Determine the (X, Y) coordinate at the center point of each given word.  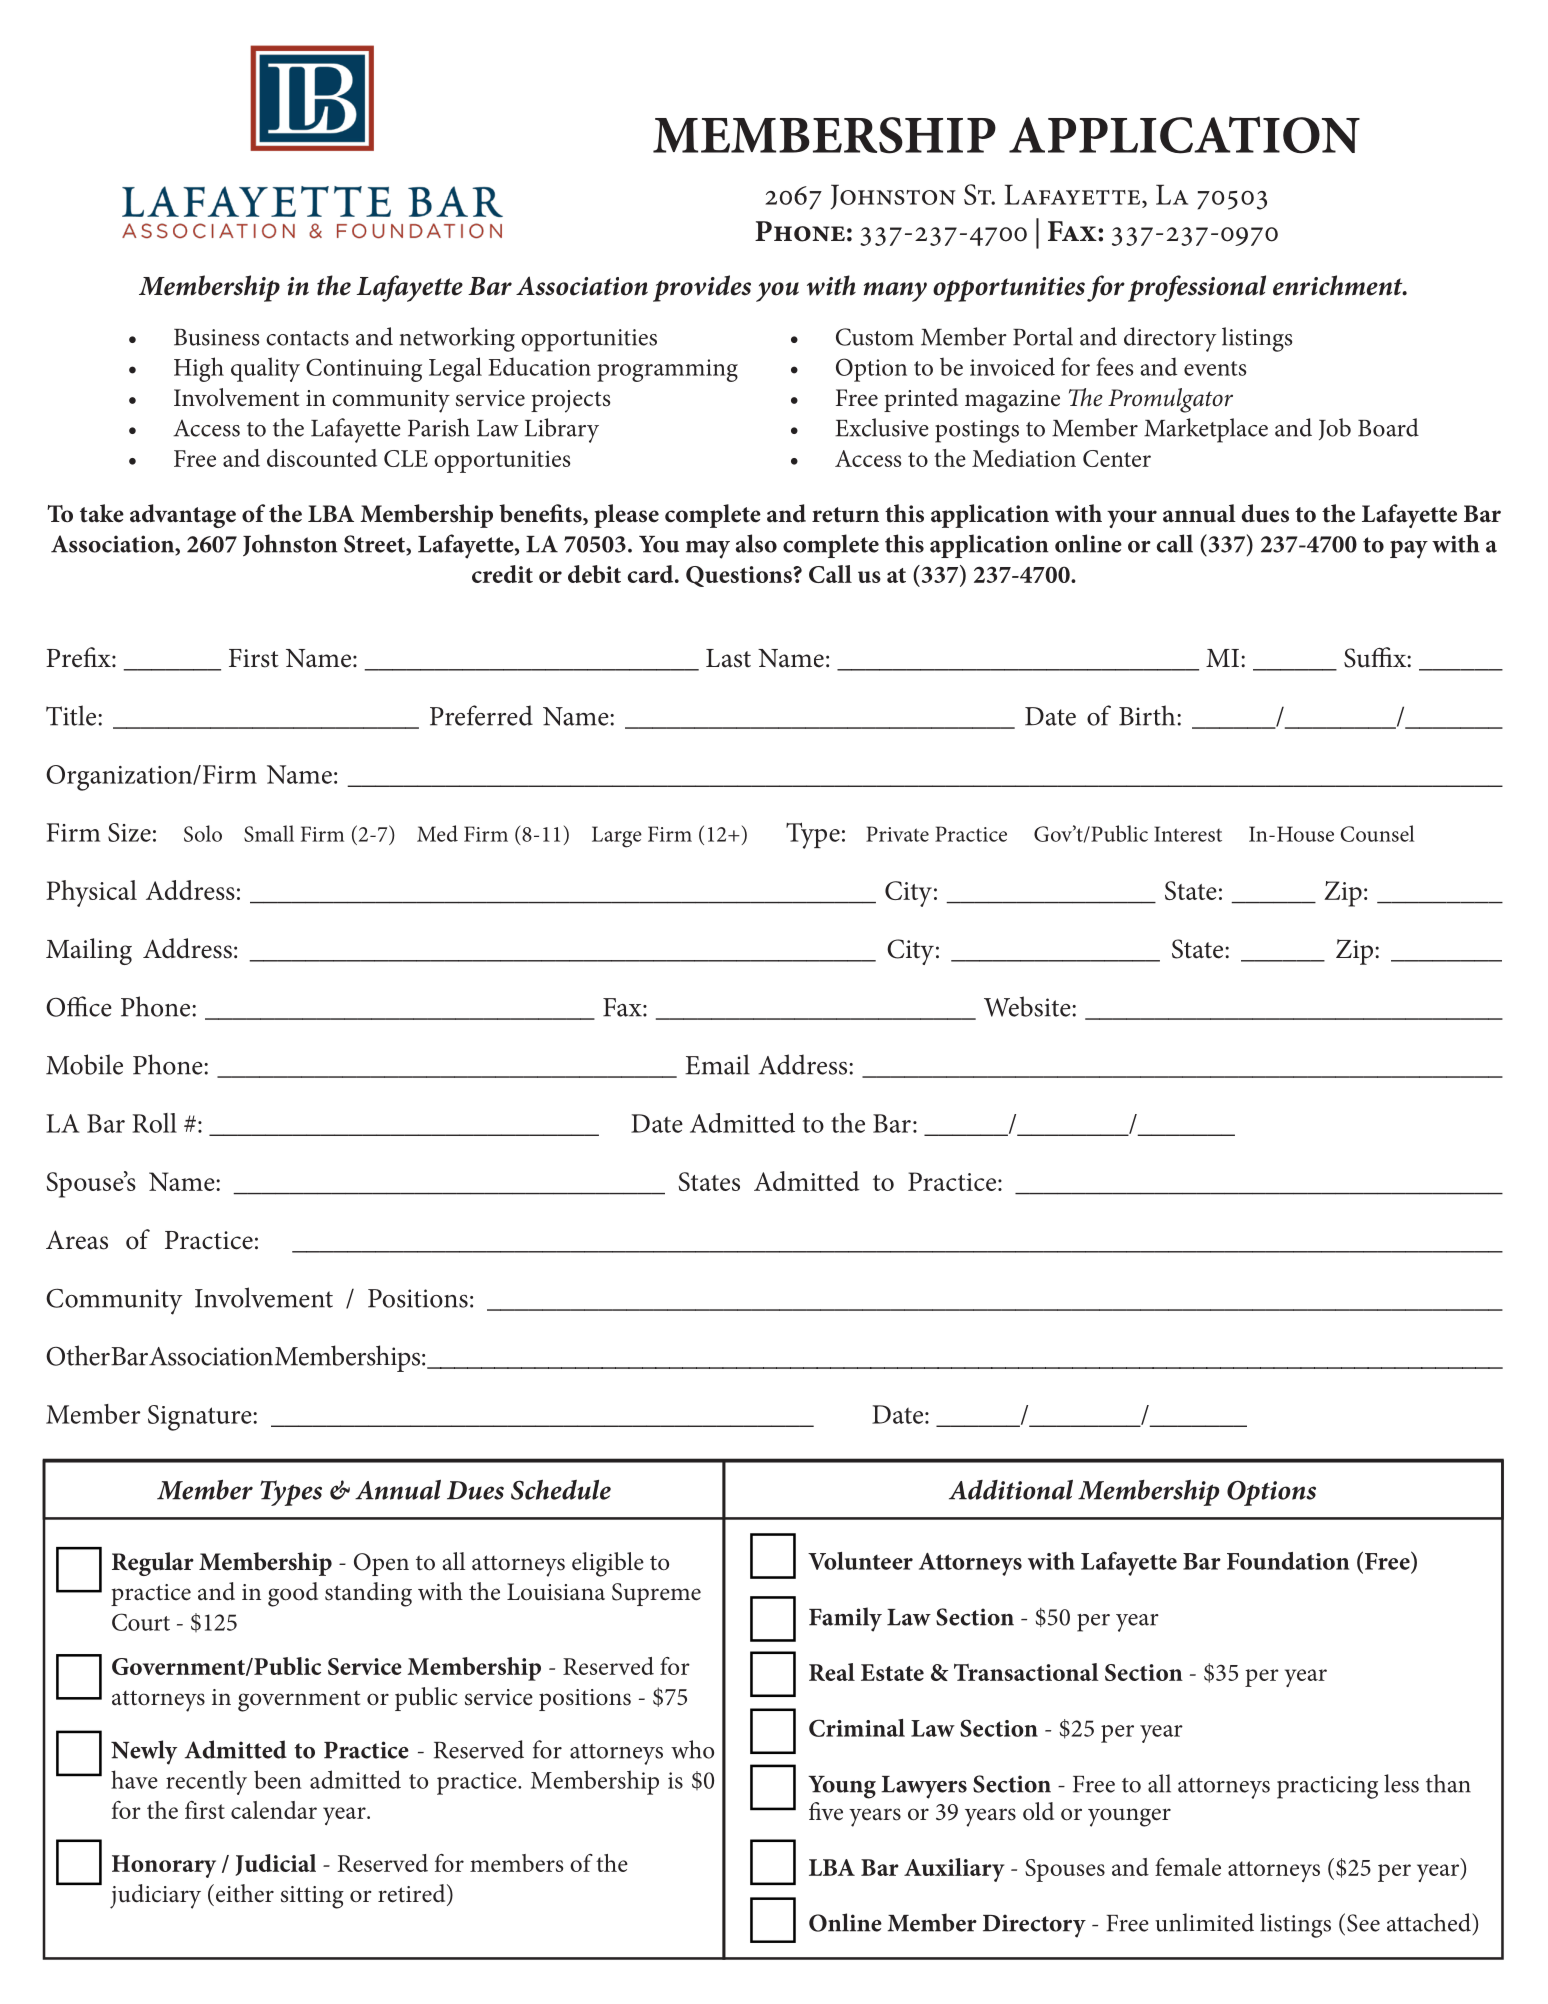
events (1215, 368)
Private (897, 834)
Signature (201, 1418)
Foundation (1288, 1561)
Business (216, 337)
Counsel (1377, 833)
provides (702, 288)
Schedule (561, 1489)
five (826, 1811)
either (245, 1893)
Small (269, 833)
